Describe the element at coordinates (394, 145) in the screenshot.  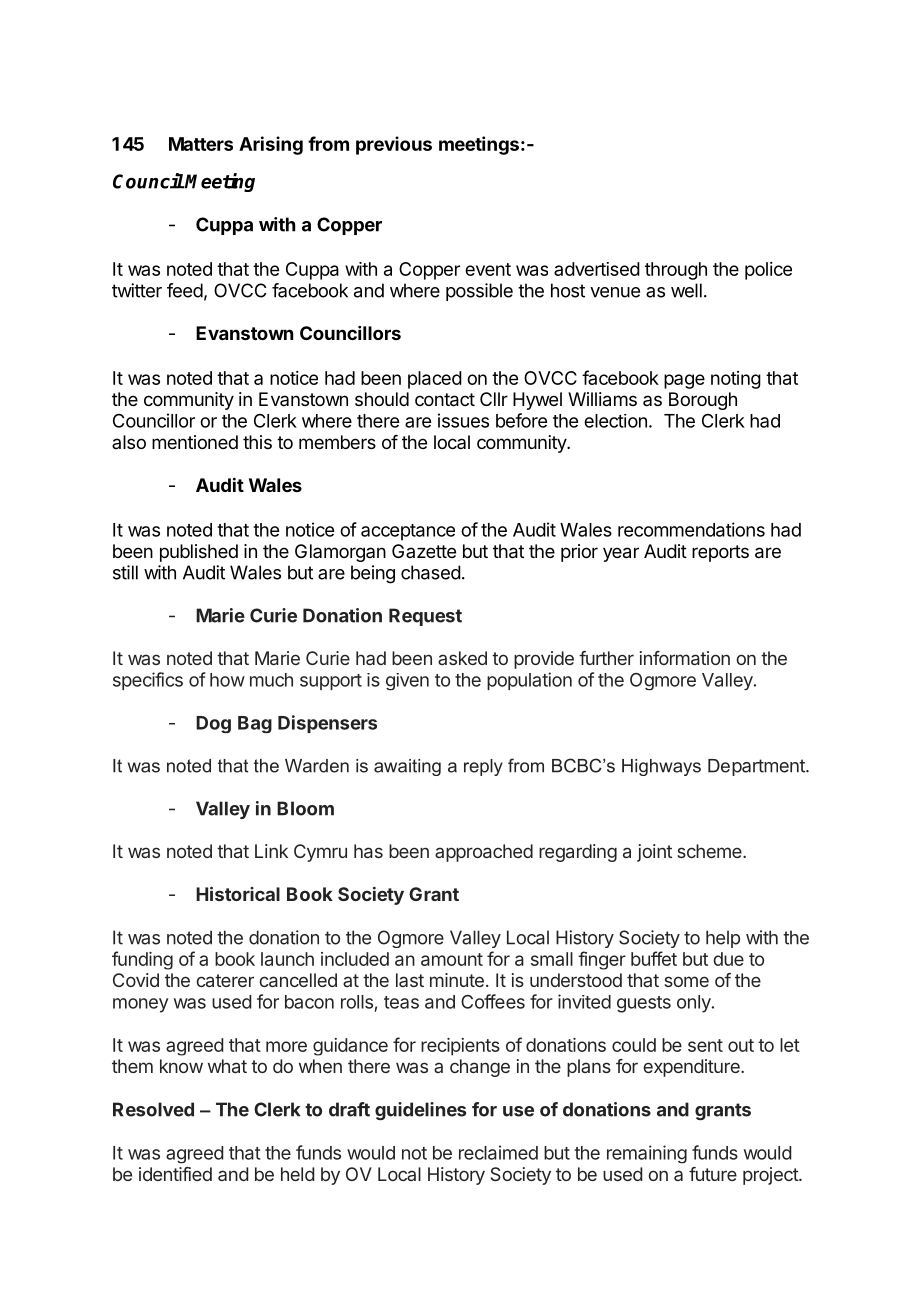
I see `previous` at that location.
